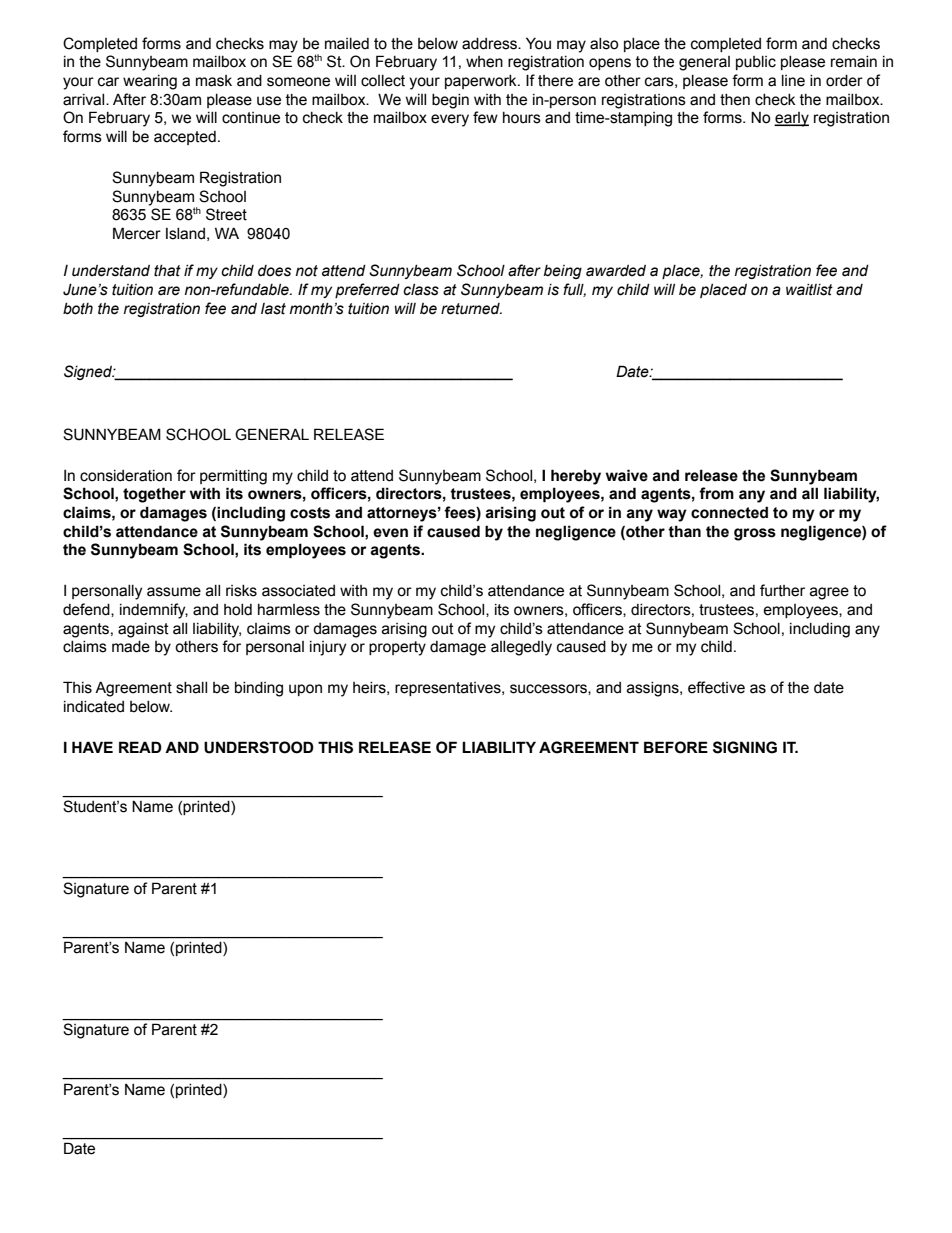  Describe the element at coordinates (809, 290) in the screenshot. I see `waitlist` at that location.
